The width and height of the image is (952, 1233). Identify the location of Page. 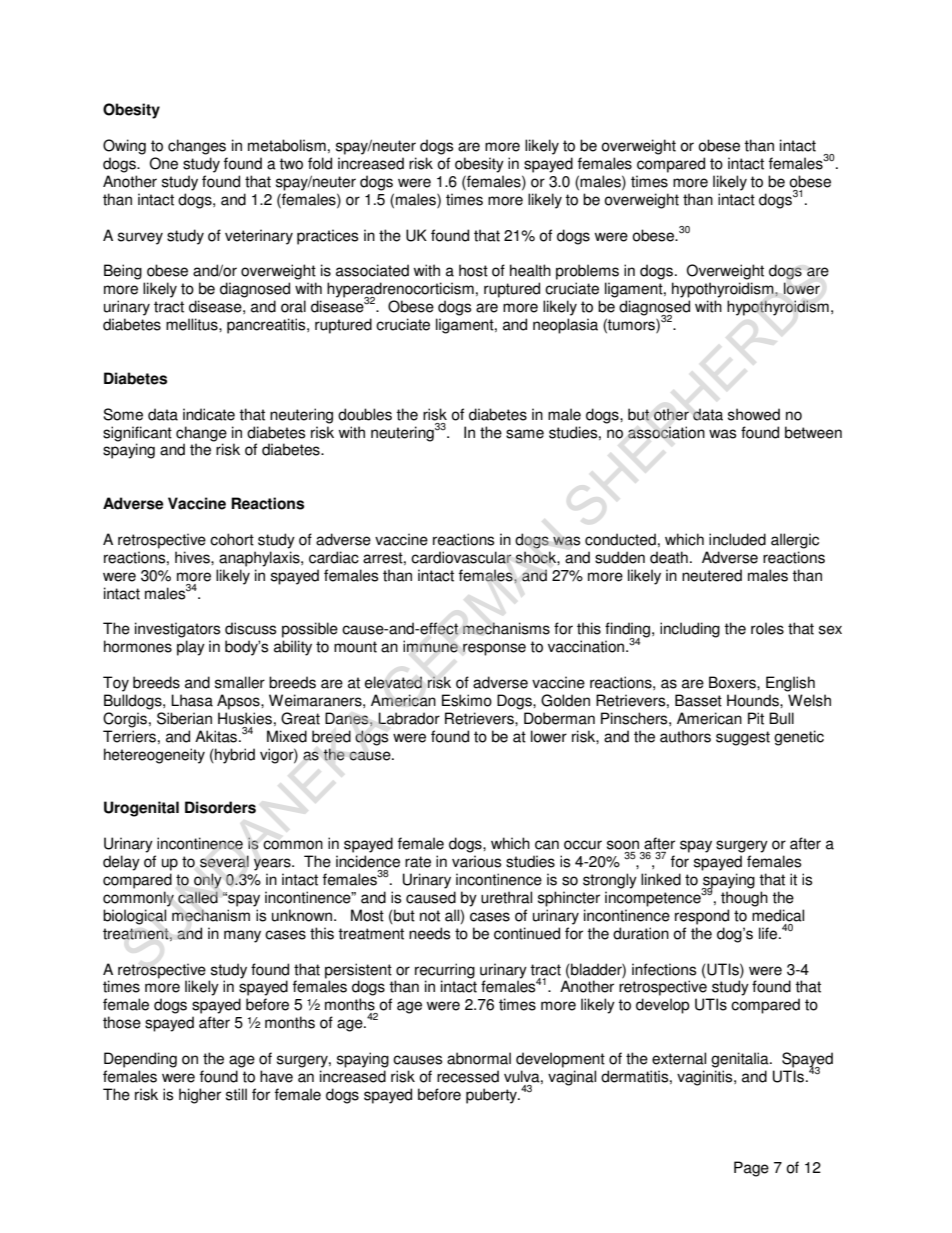
(751, 1169).
